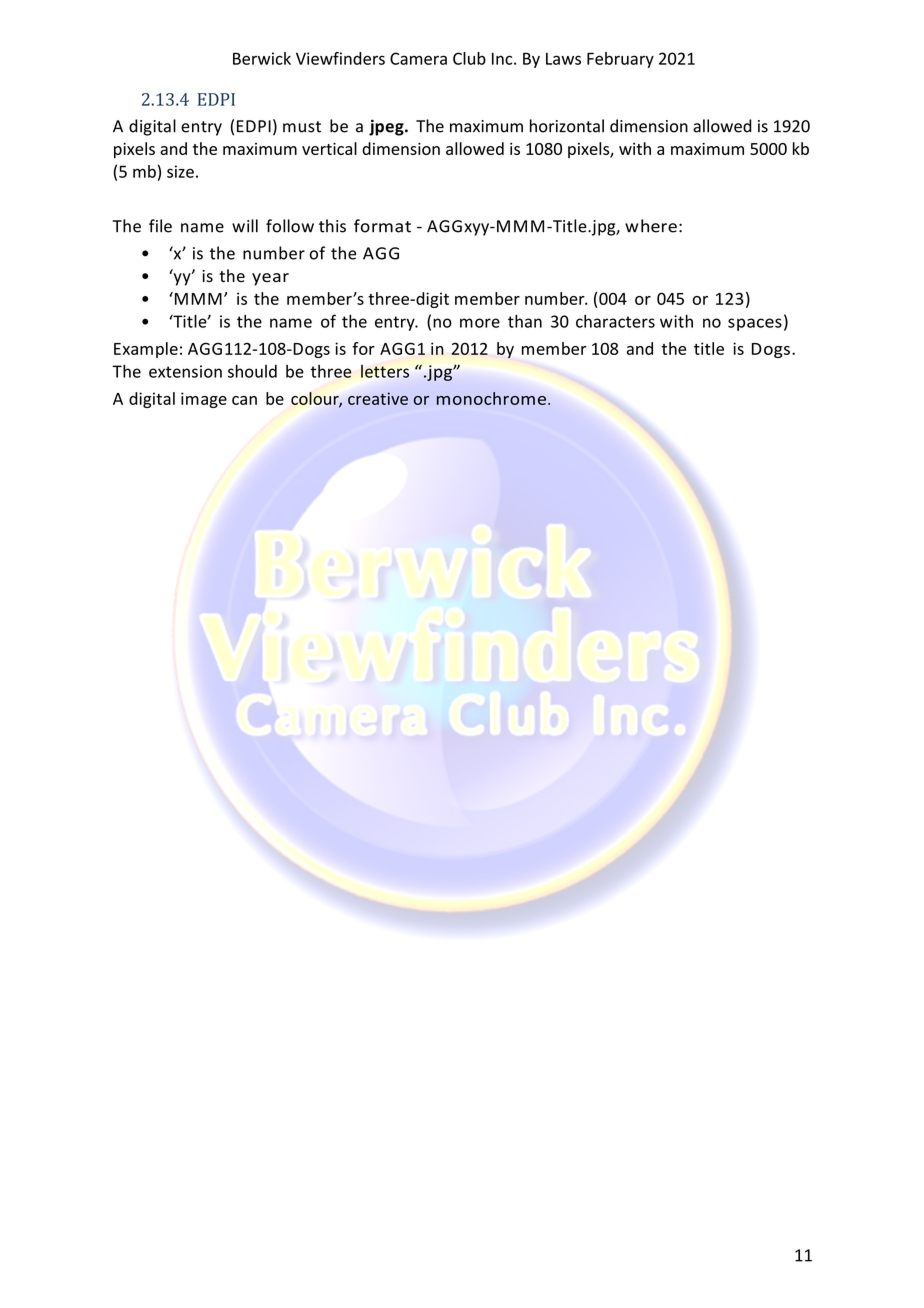 The height and width of the screenshot is (1308, 924). What do you see at coordinates (469, 58) in the screenshot?
I see `Club` at bounding box center [469, 58].
